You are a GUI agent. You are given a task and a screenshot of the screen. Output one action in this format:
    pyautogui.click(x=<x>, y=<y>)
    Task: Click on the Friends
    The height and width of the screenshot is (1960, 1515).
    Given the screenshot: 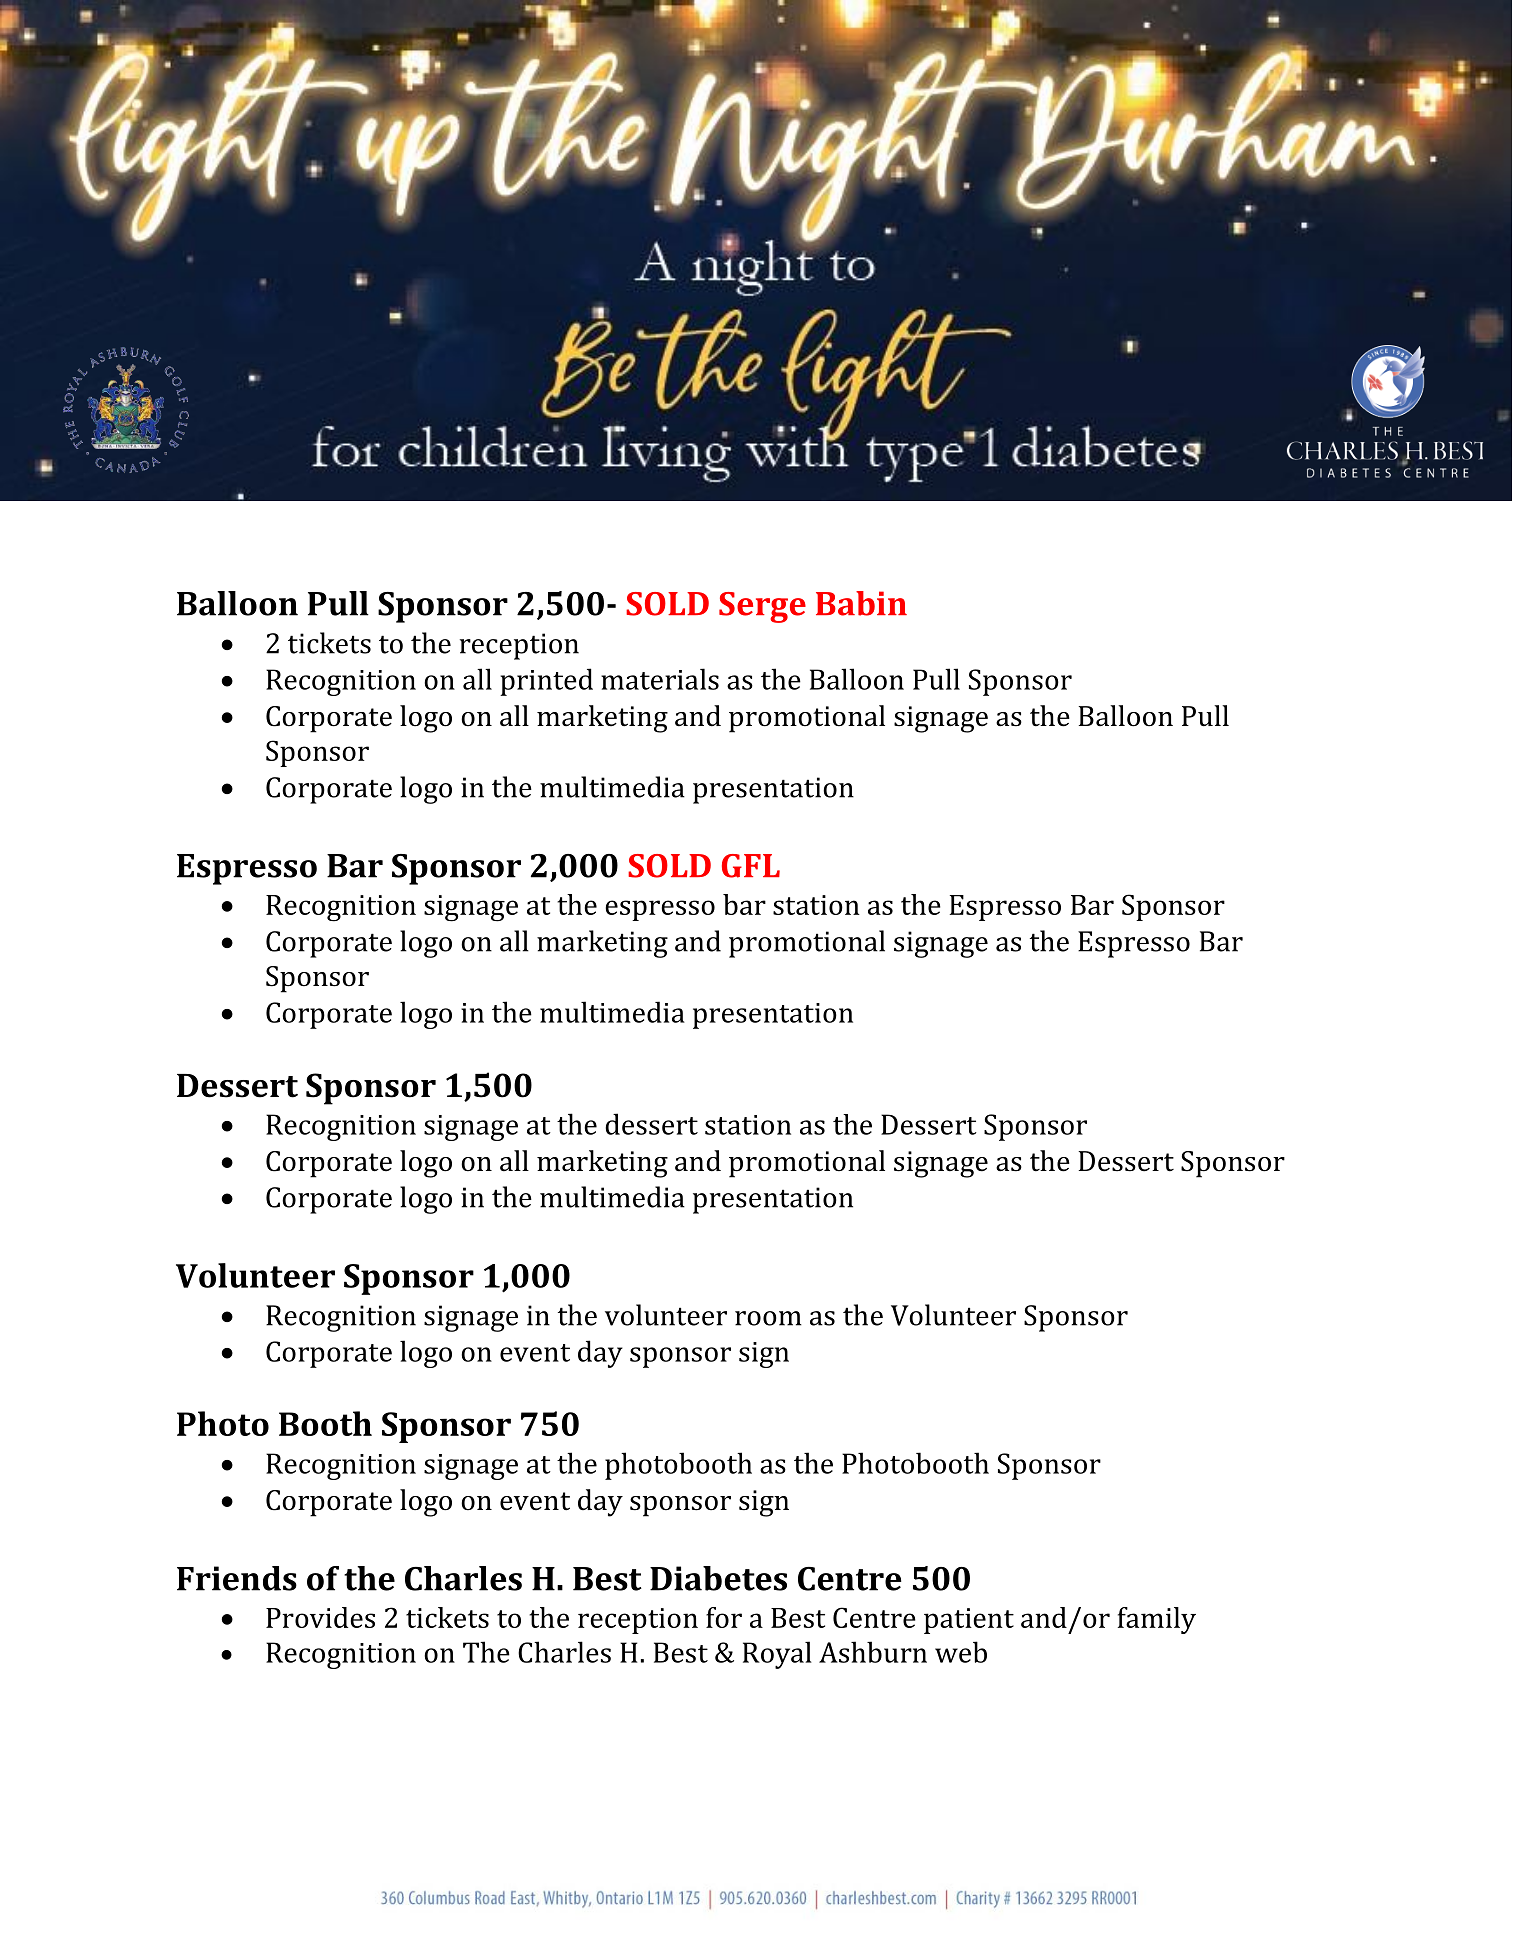 What is the action you would take?
    pyautogui.click(x=237, y=1578)
